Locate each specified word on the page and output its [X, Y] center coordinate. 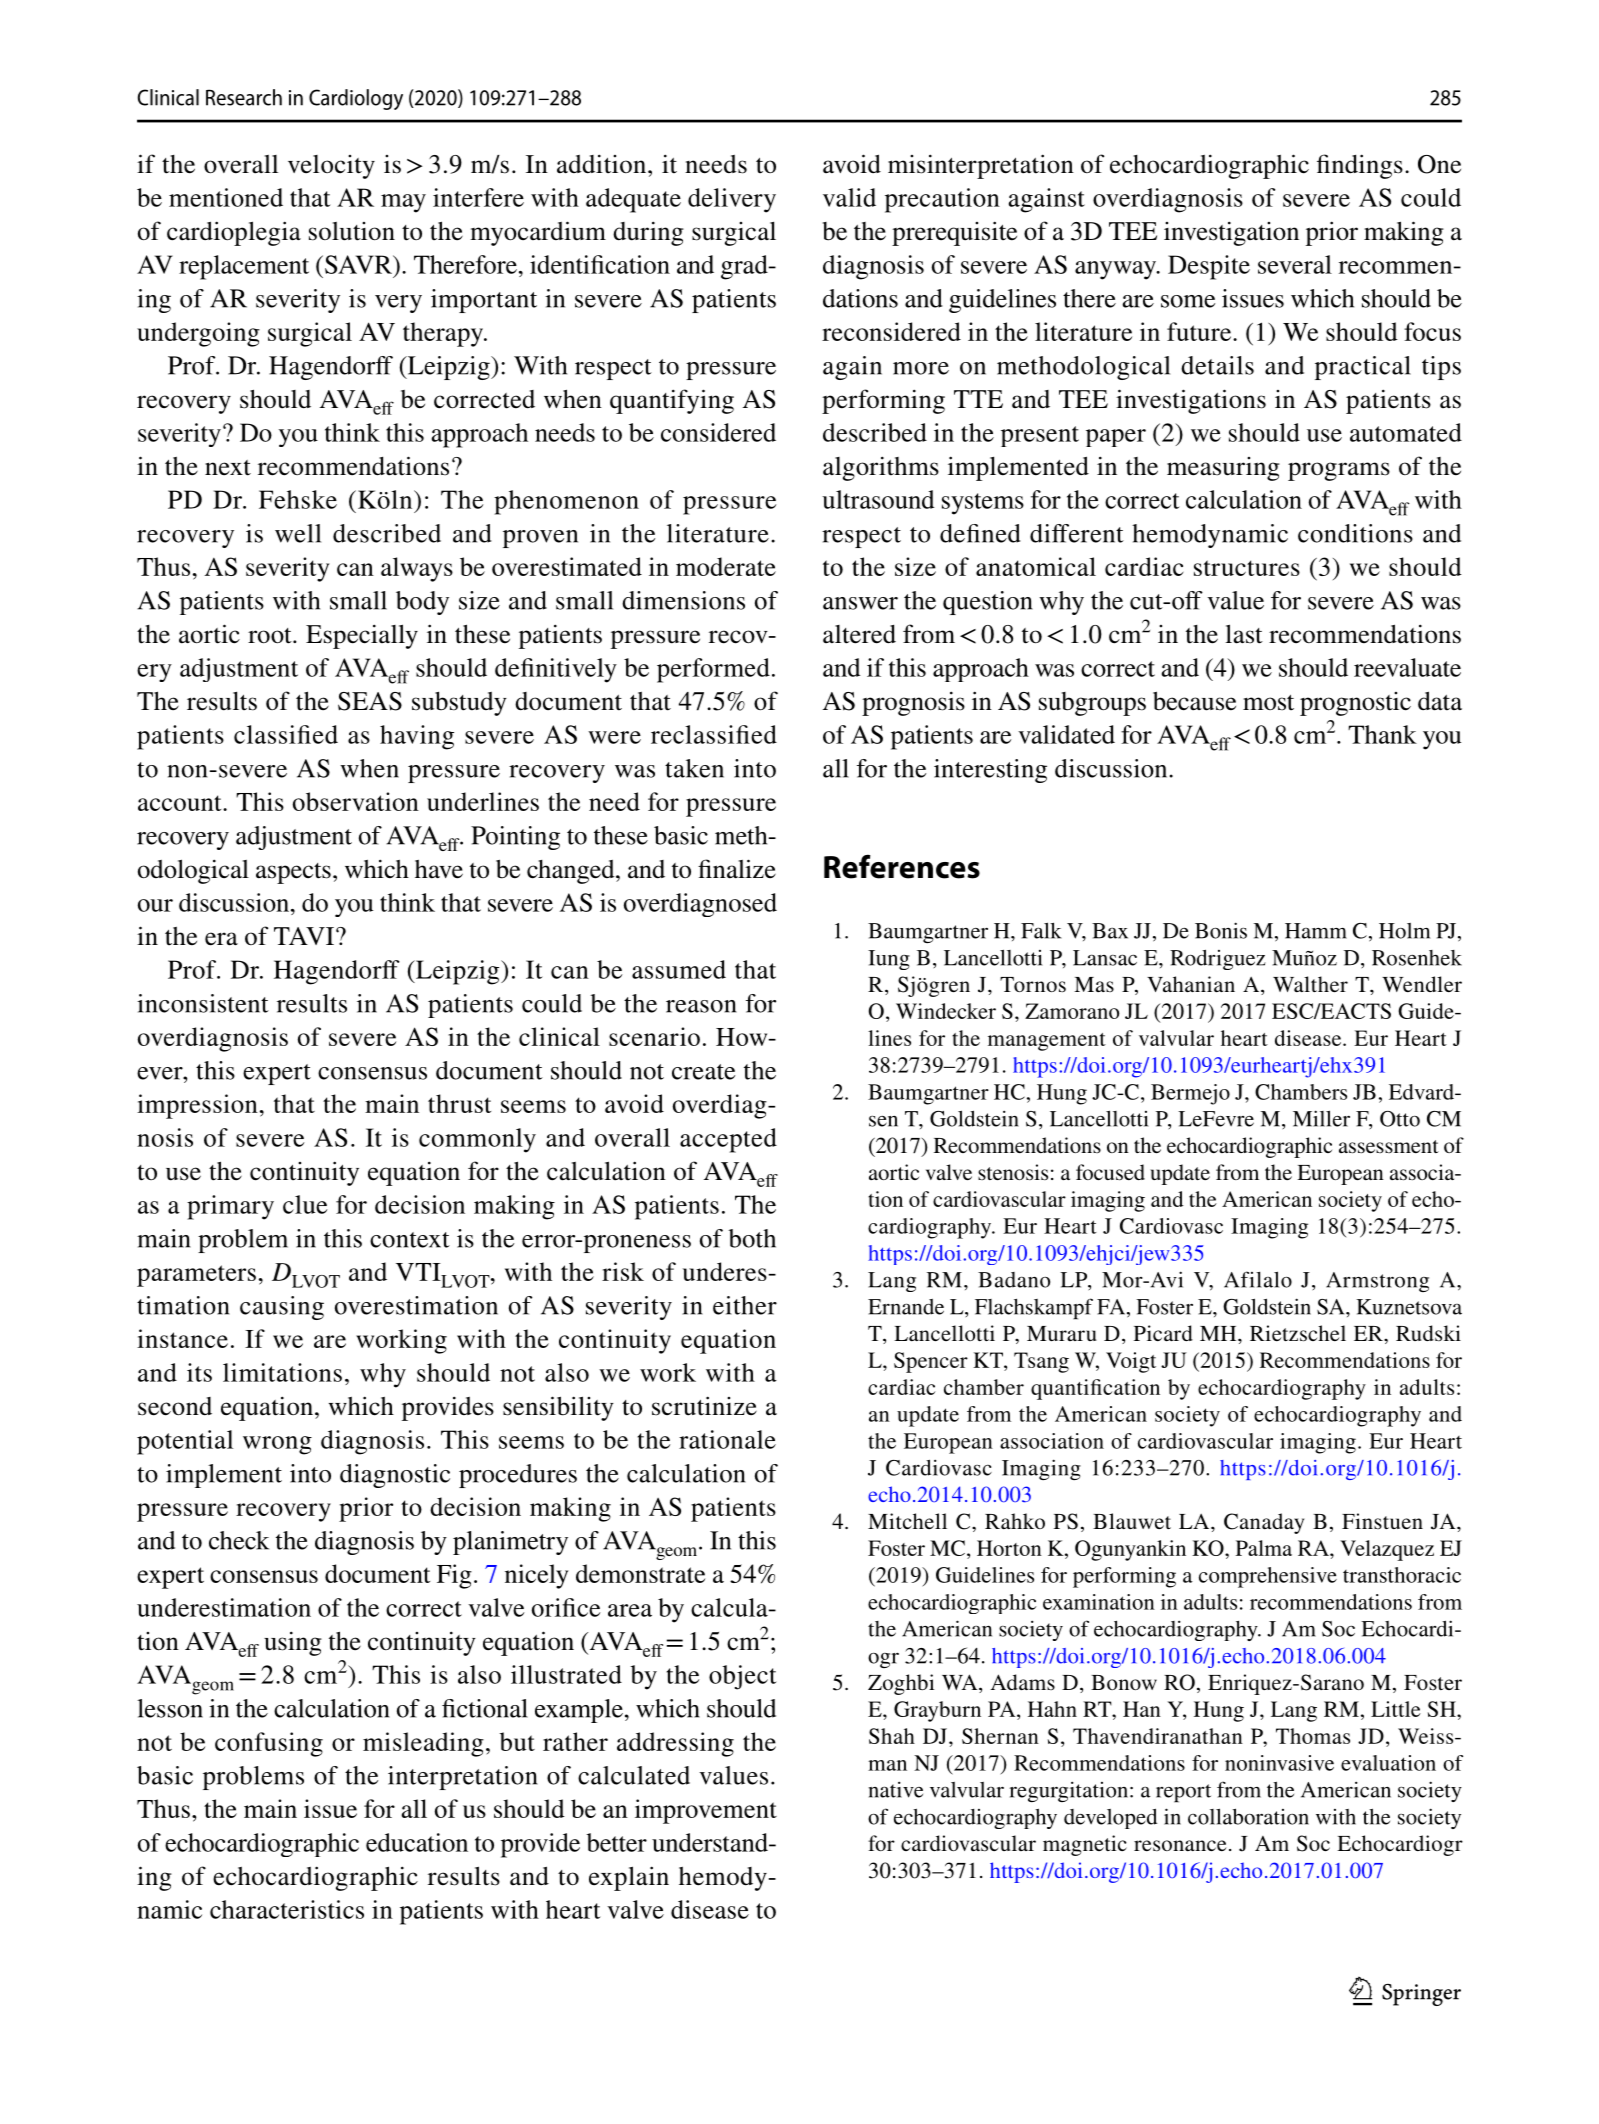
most [1268, 703]
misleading [423, 1744]
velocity [331, 167]
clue [305, 1204]
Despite [1209, 267]
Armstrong [1377, 1282]
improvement [706, 1811]
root [271, 636]
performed [713, 670]
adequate [633, 200]
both [752, 1238]
